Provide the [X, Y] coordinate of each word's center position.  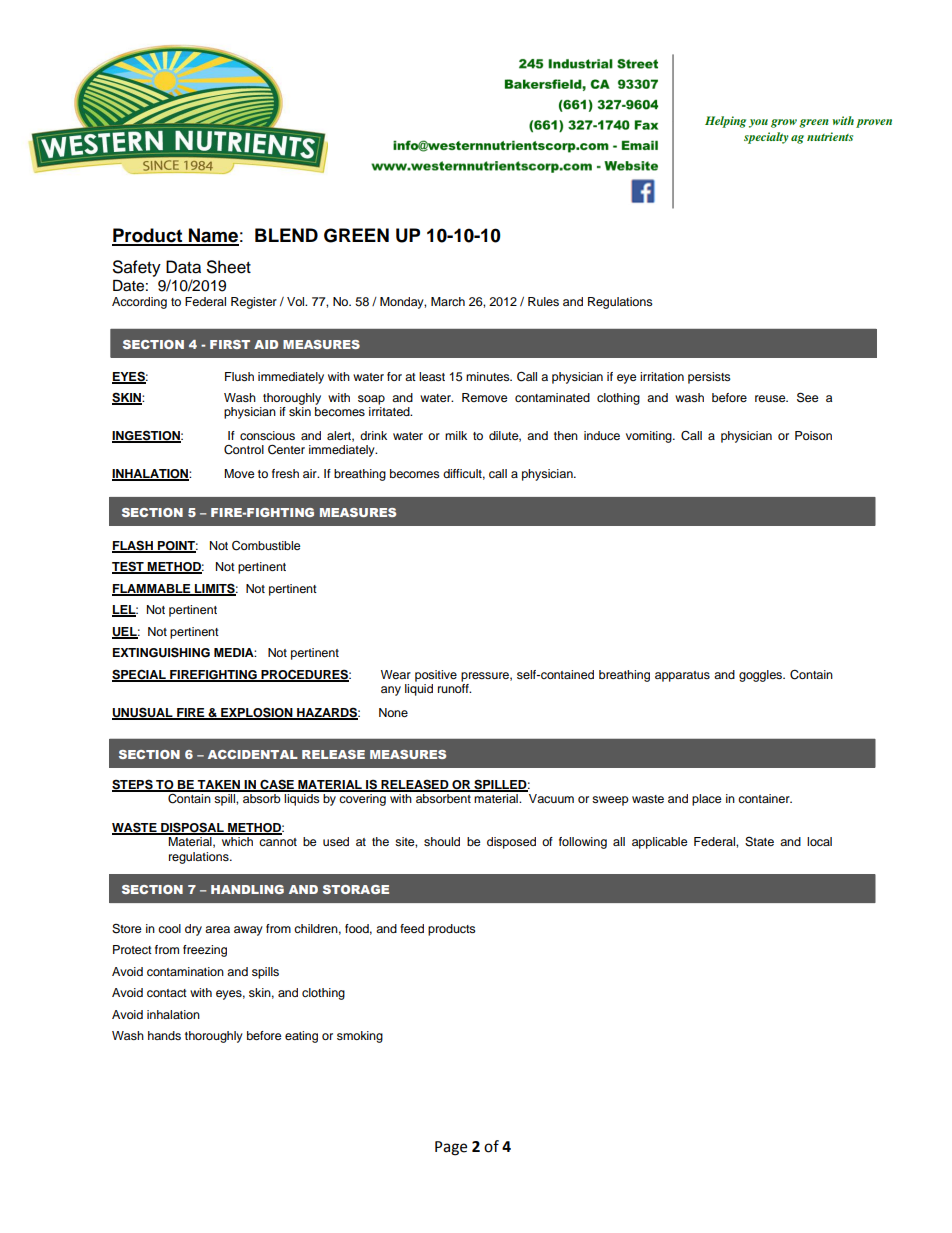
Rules [543, 301]
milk [456, 435]
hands [164, 1035]
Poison [813, 435]
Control [244, 450]
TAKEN [218, 785]
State [759, 842]
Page [451, 1148]
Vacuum [551, 798]
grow [784, 123]
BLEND [286, 235]
